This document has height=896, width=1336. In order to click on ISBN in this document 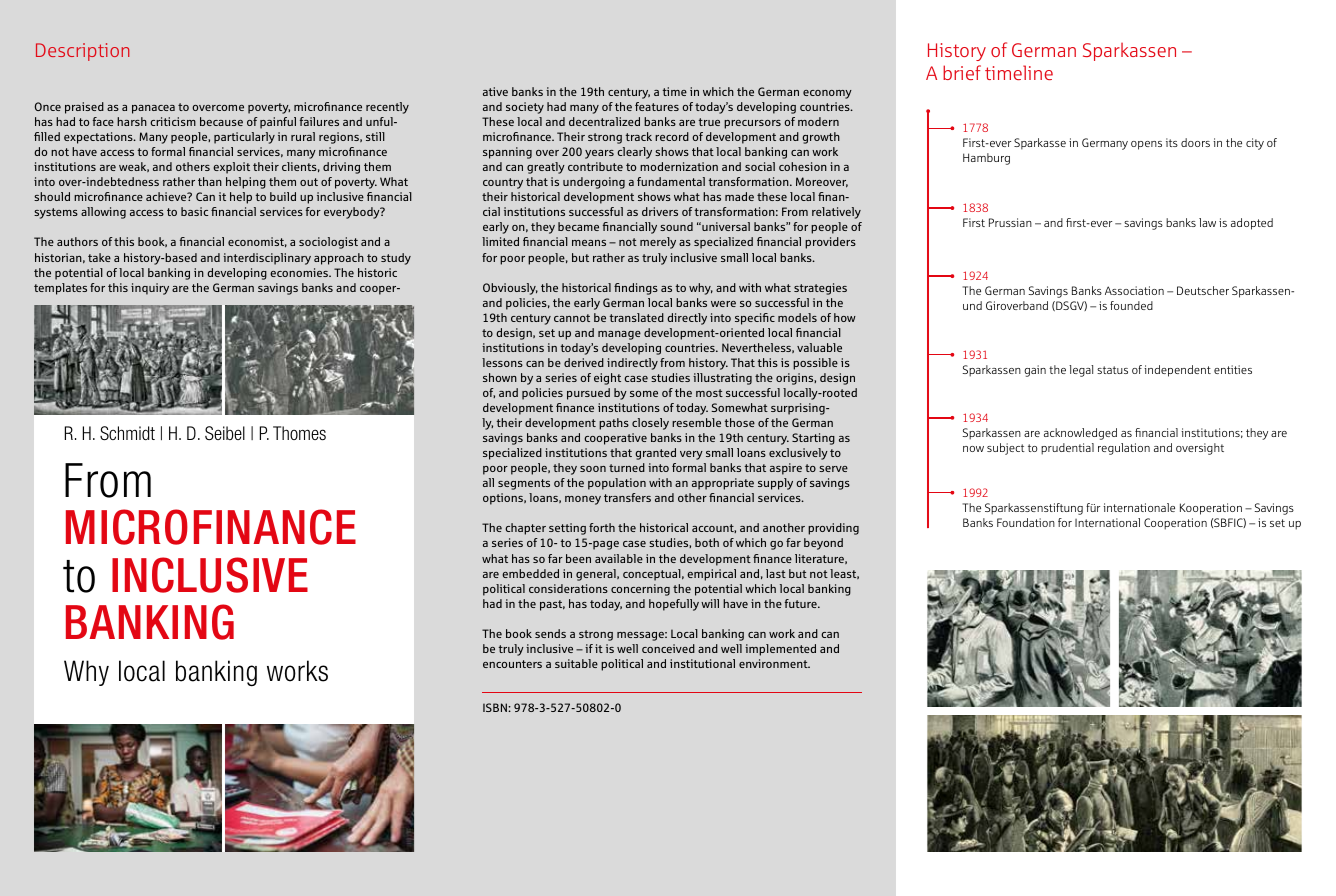, I will do `click(496, 707)`.
